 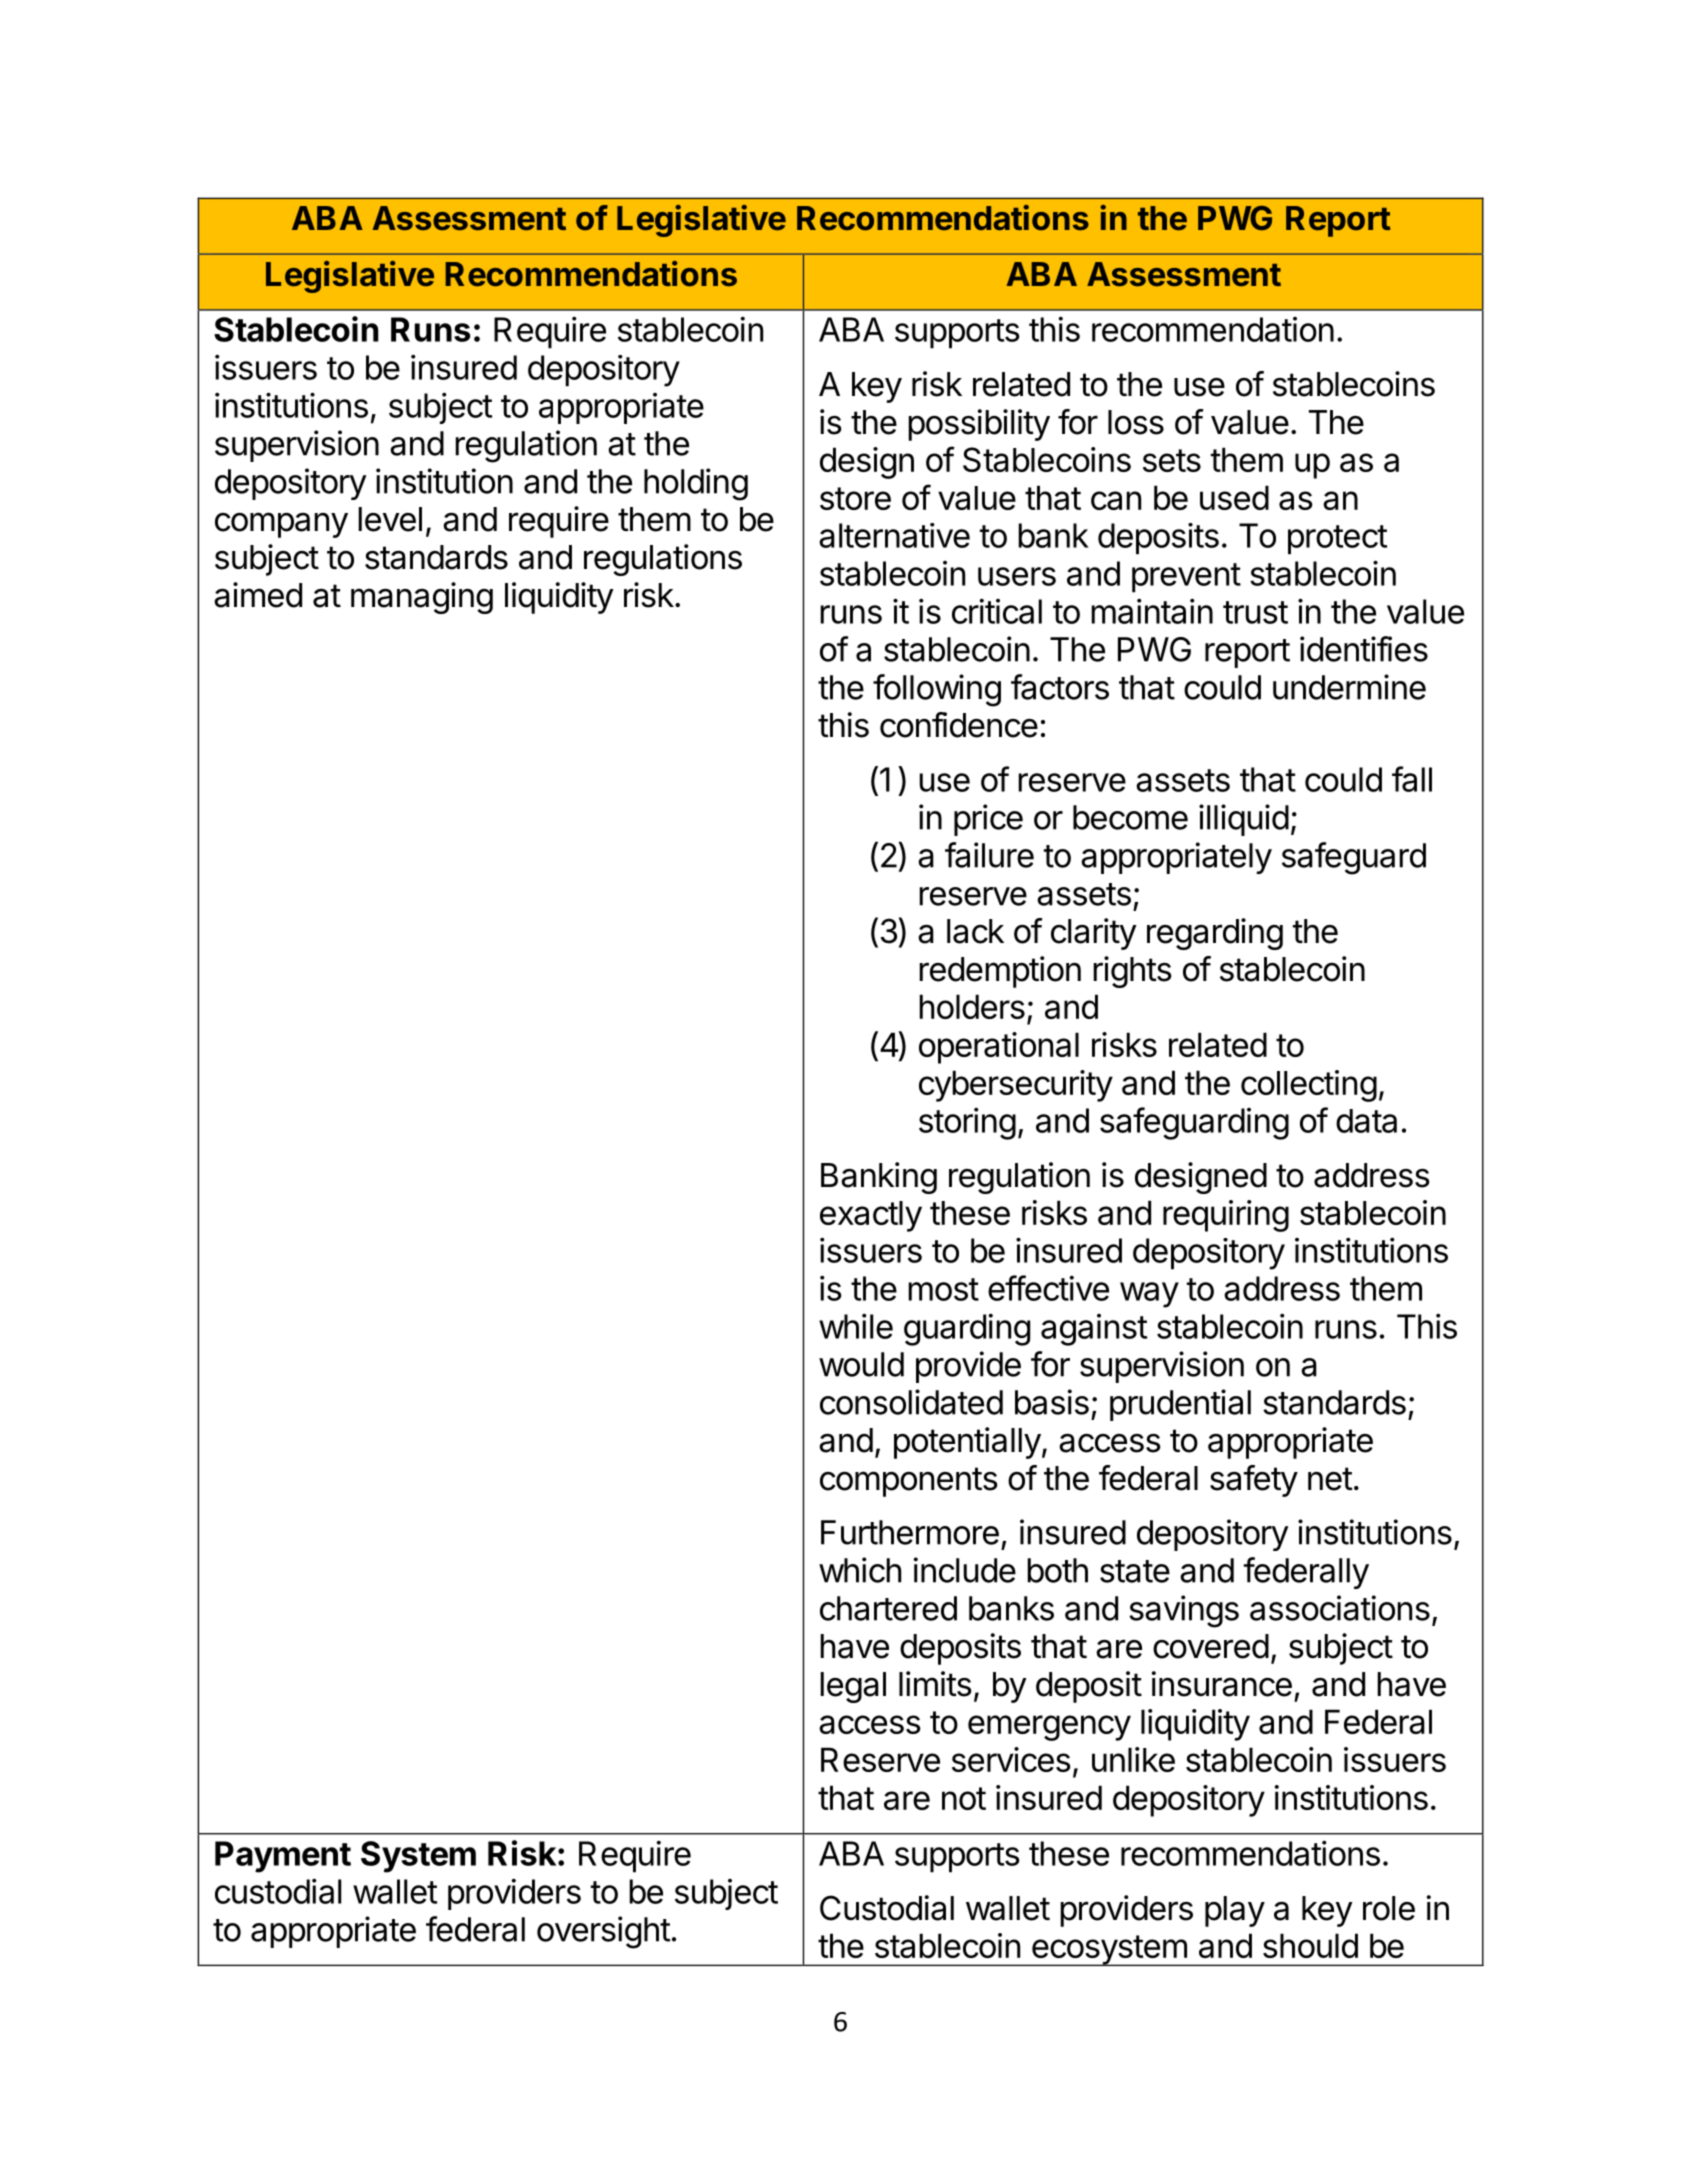 I want to click on used, so click(x=1234, y=497).
